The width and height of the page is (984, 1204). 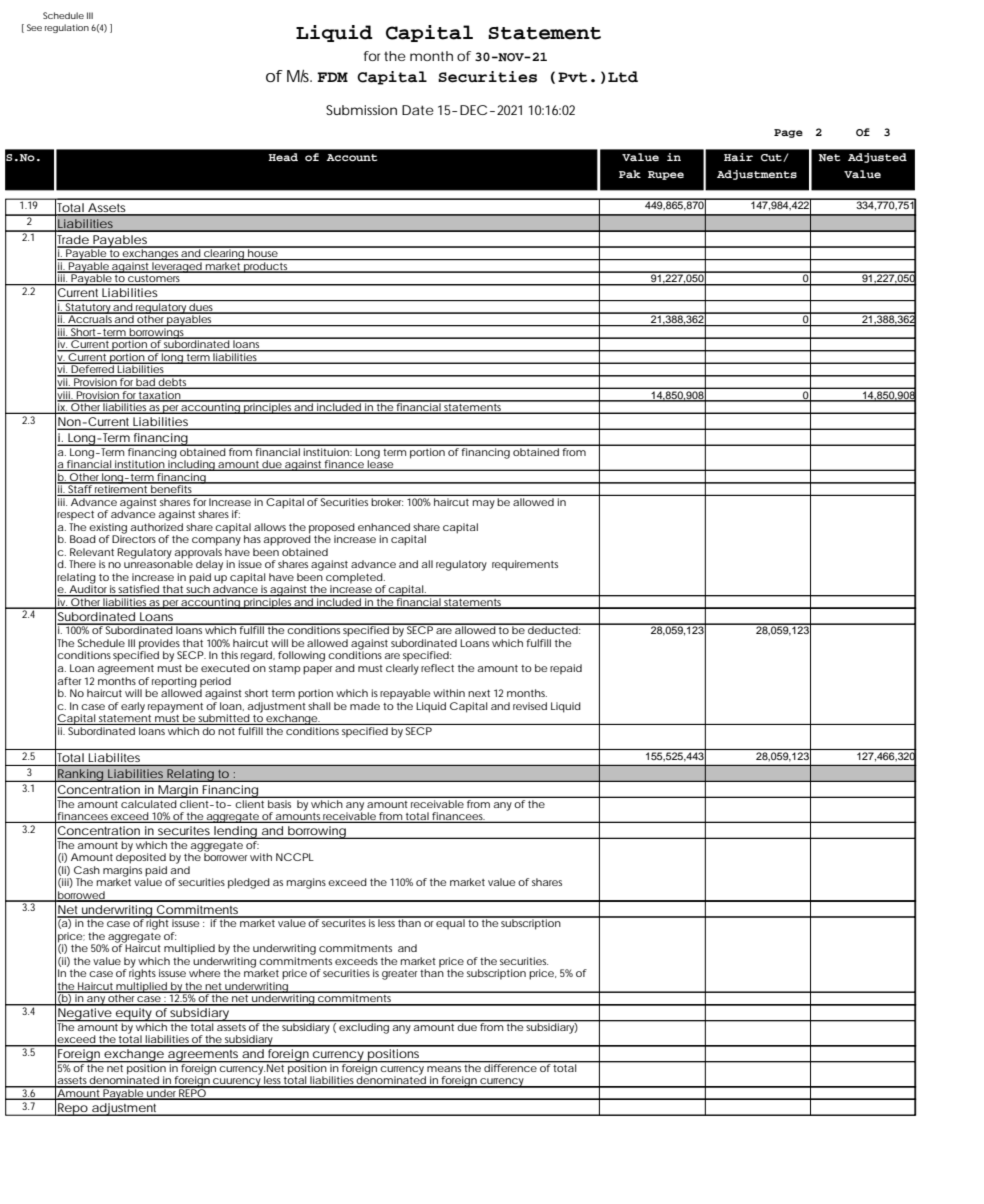 What do you see at coordinates (530, 706) in the page?
I see `revised` at bounding box center [530, 706].
